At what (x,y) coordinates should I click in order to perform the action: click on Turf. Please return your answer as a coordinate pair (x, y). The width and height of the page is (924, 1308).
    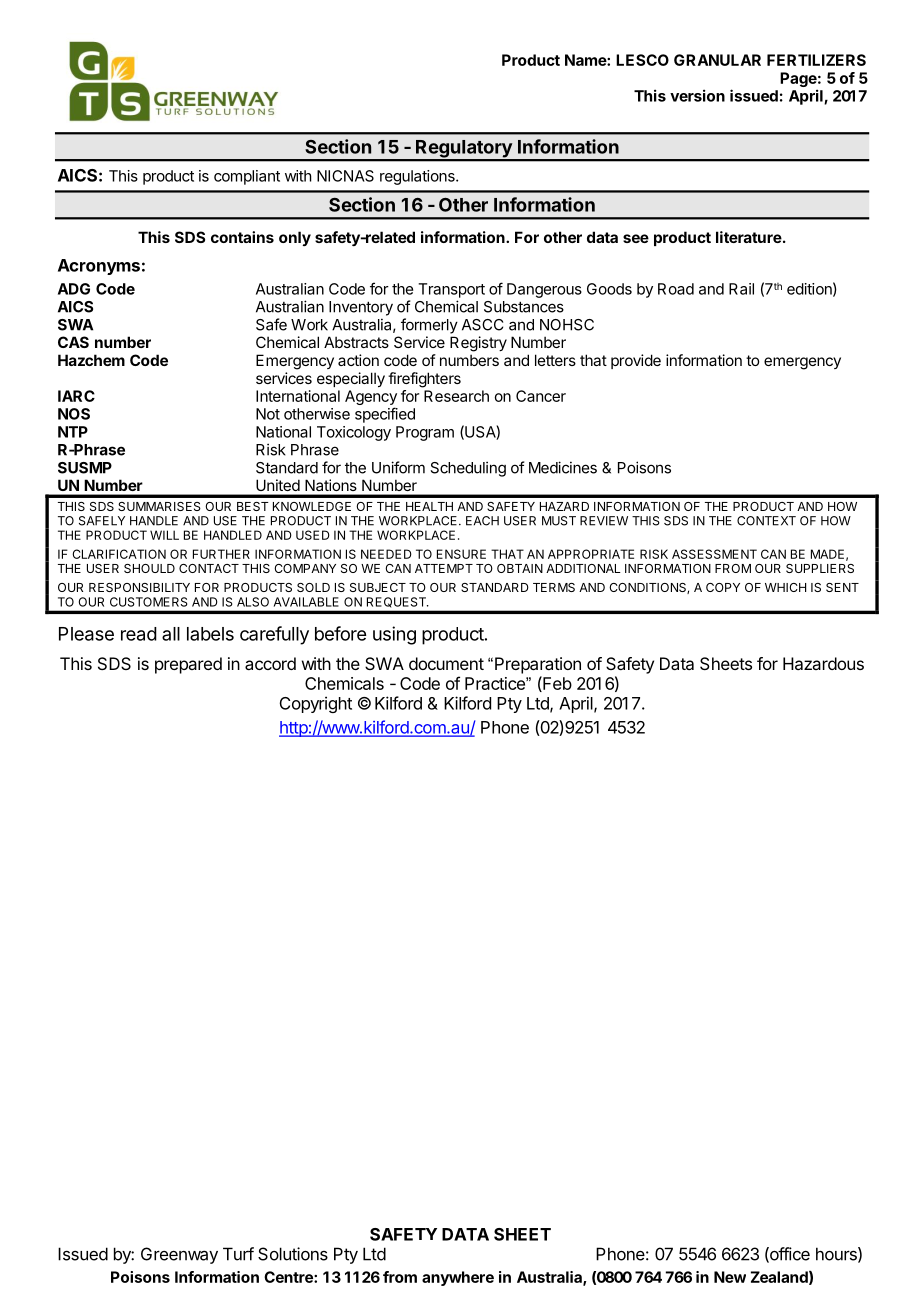
    Looking at the image, I should click on (238, 1254).
